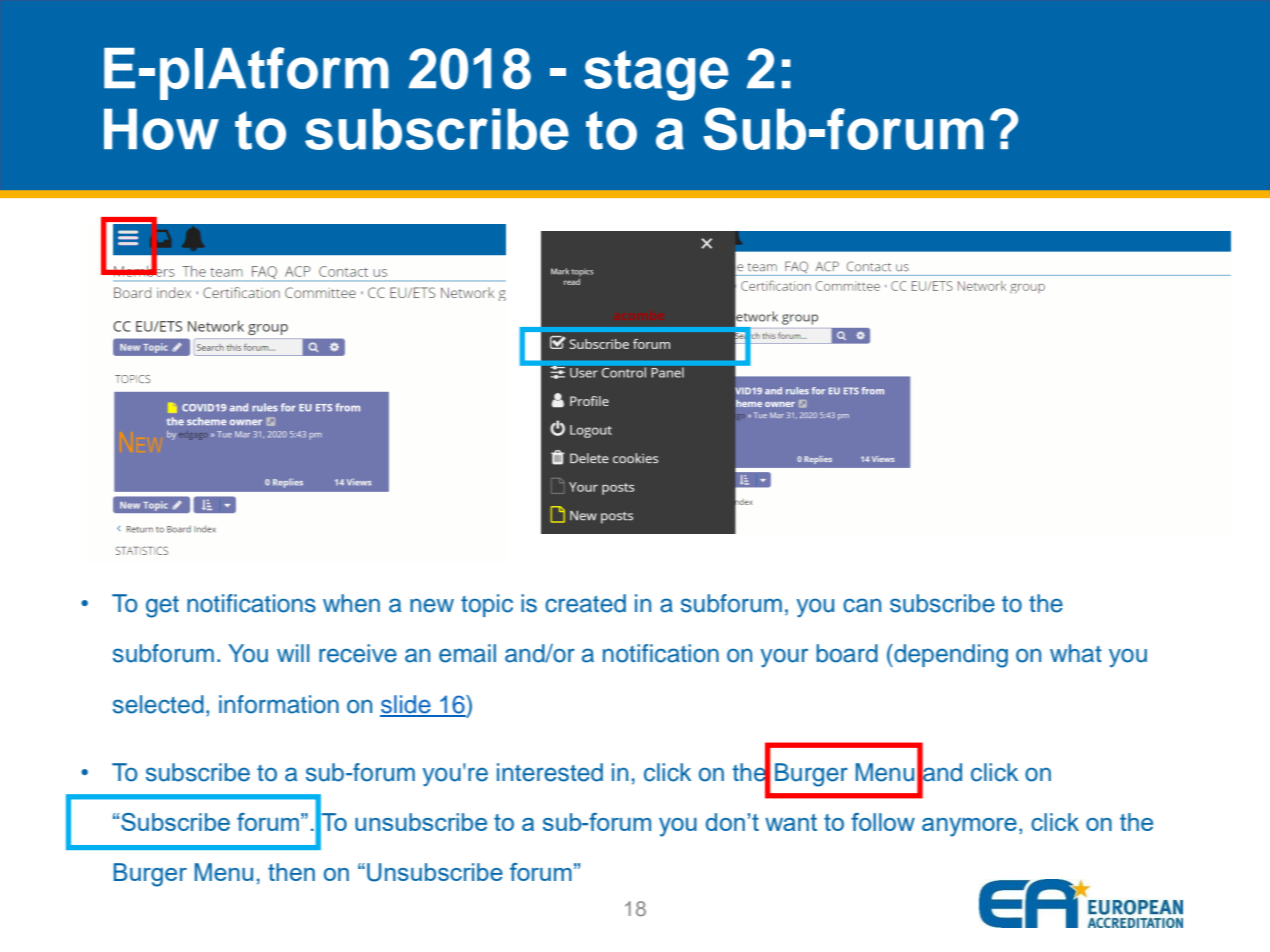  Describe the element at coordinates (161, 129) in the page. I see `How` at that location.
